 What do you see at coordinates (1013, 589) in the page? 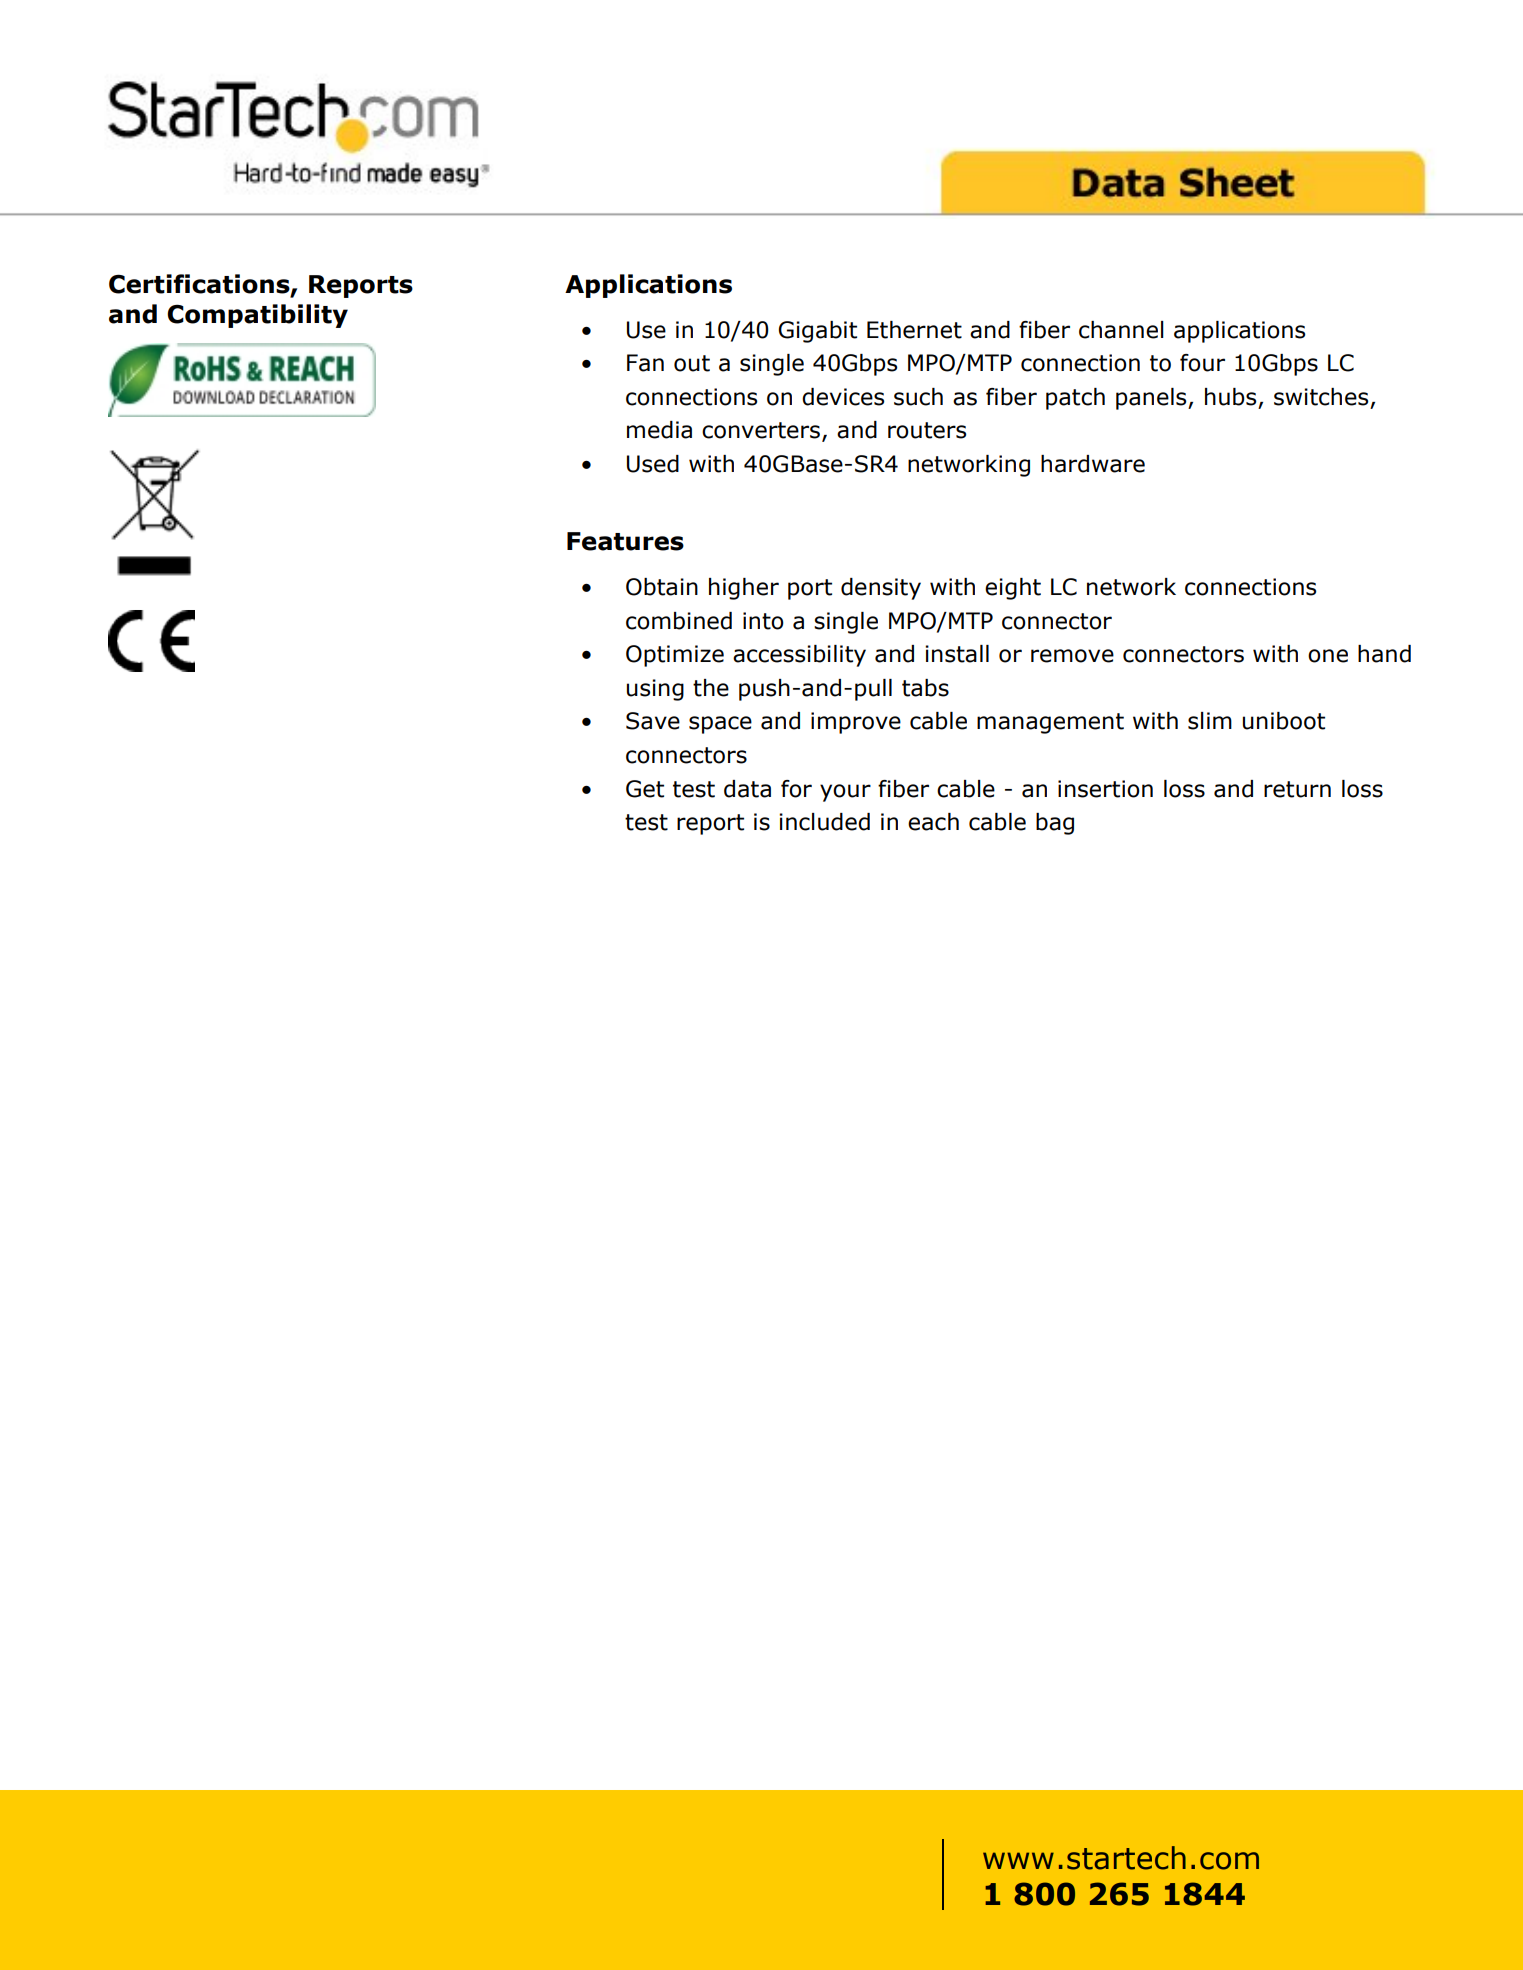
I see `eight` at bounding box center [1013, 589].
